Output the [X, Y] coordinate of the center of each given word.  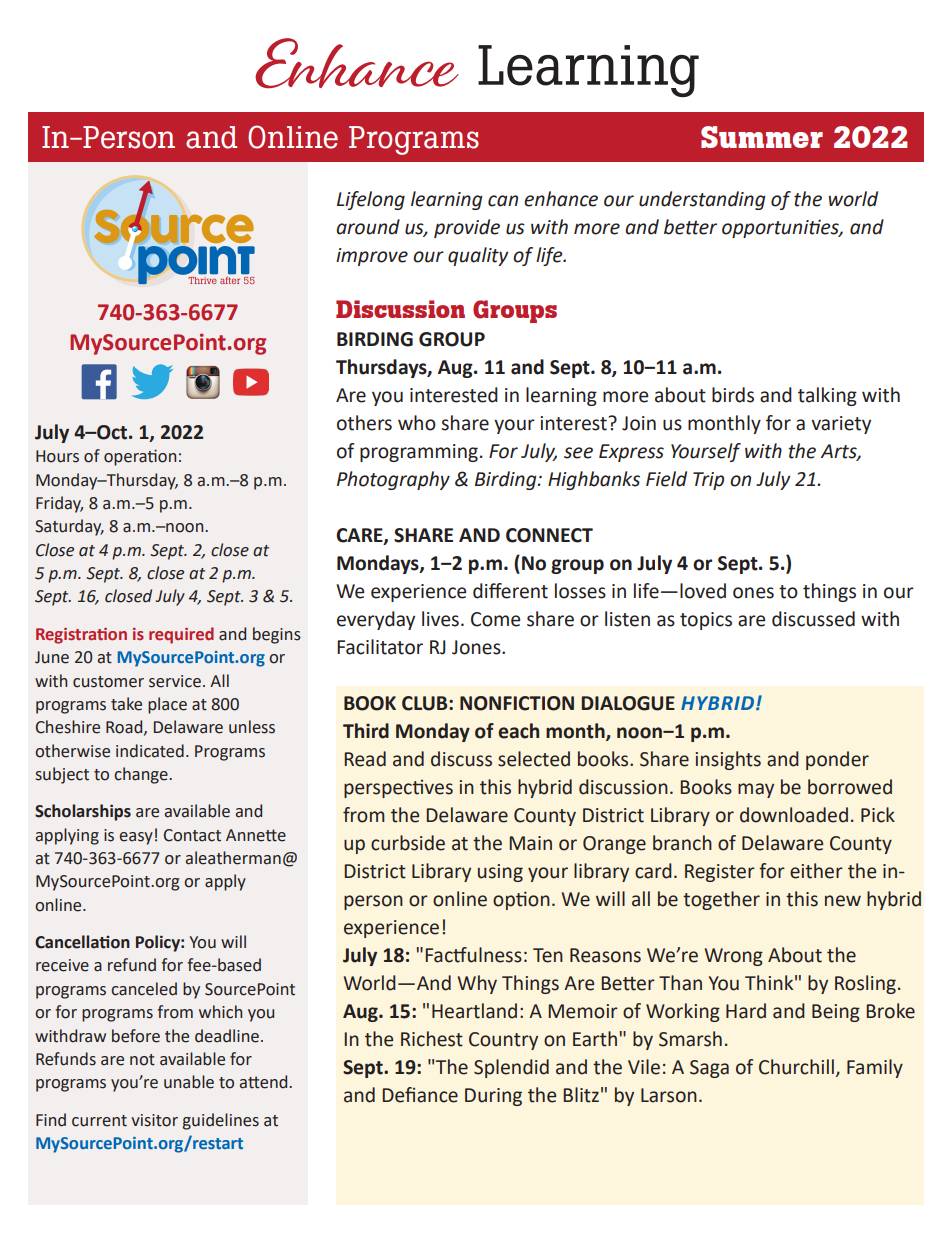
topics [706, 621]
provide [467, 228]
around [368, 227]
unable [189, 1082]
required [181, 635]
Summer [762, 137]
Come [495, 619]
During [493, 1097]
